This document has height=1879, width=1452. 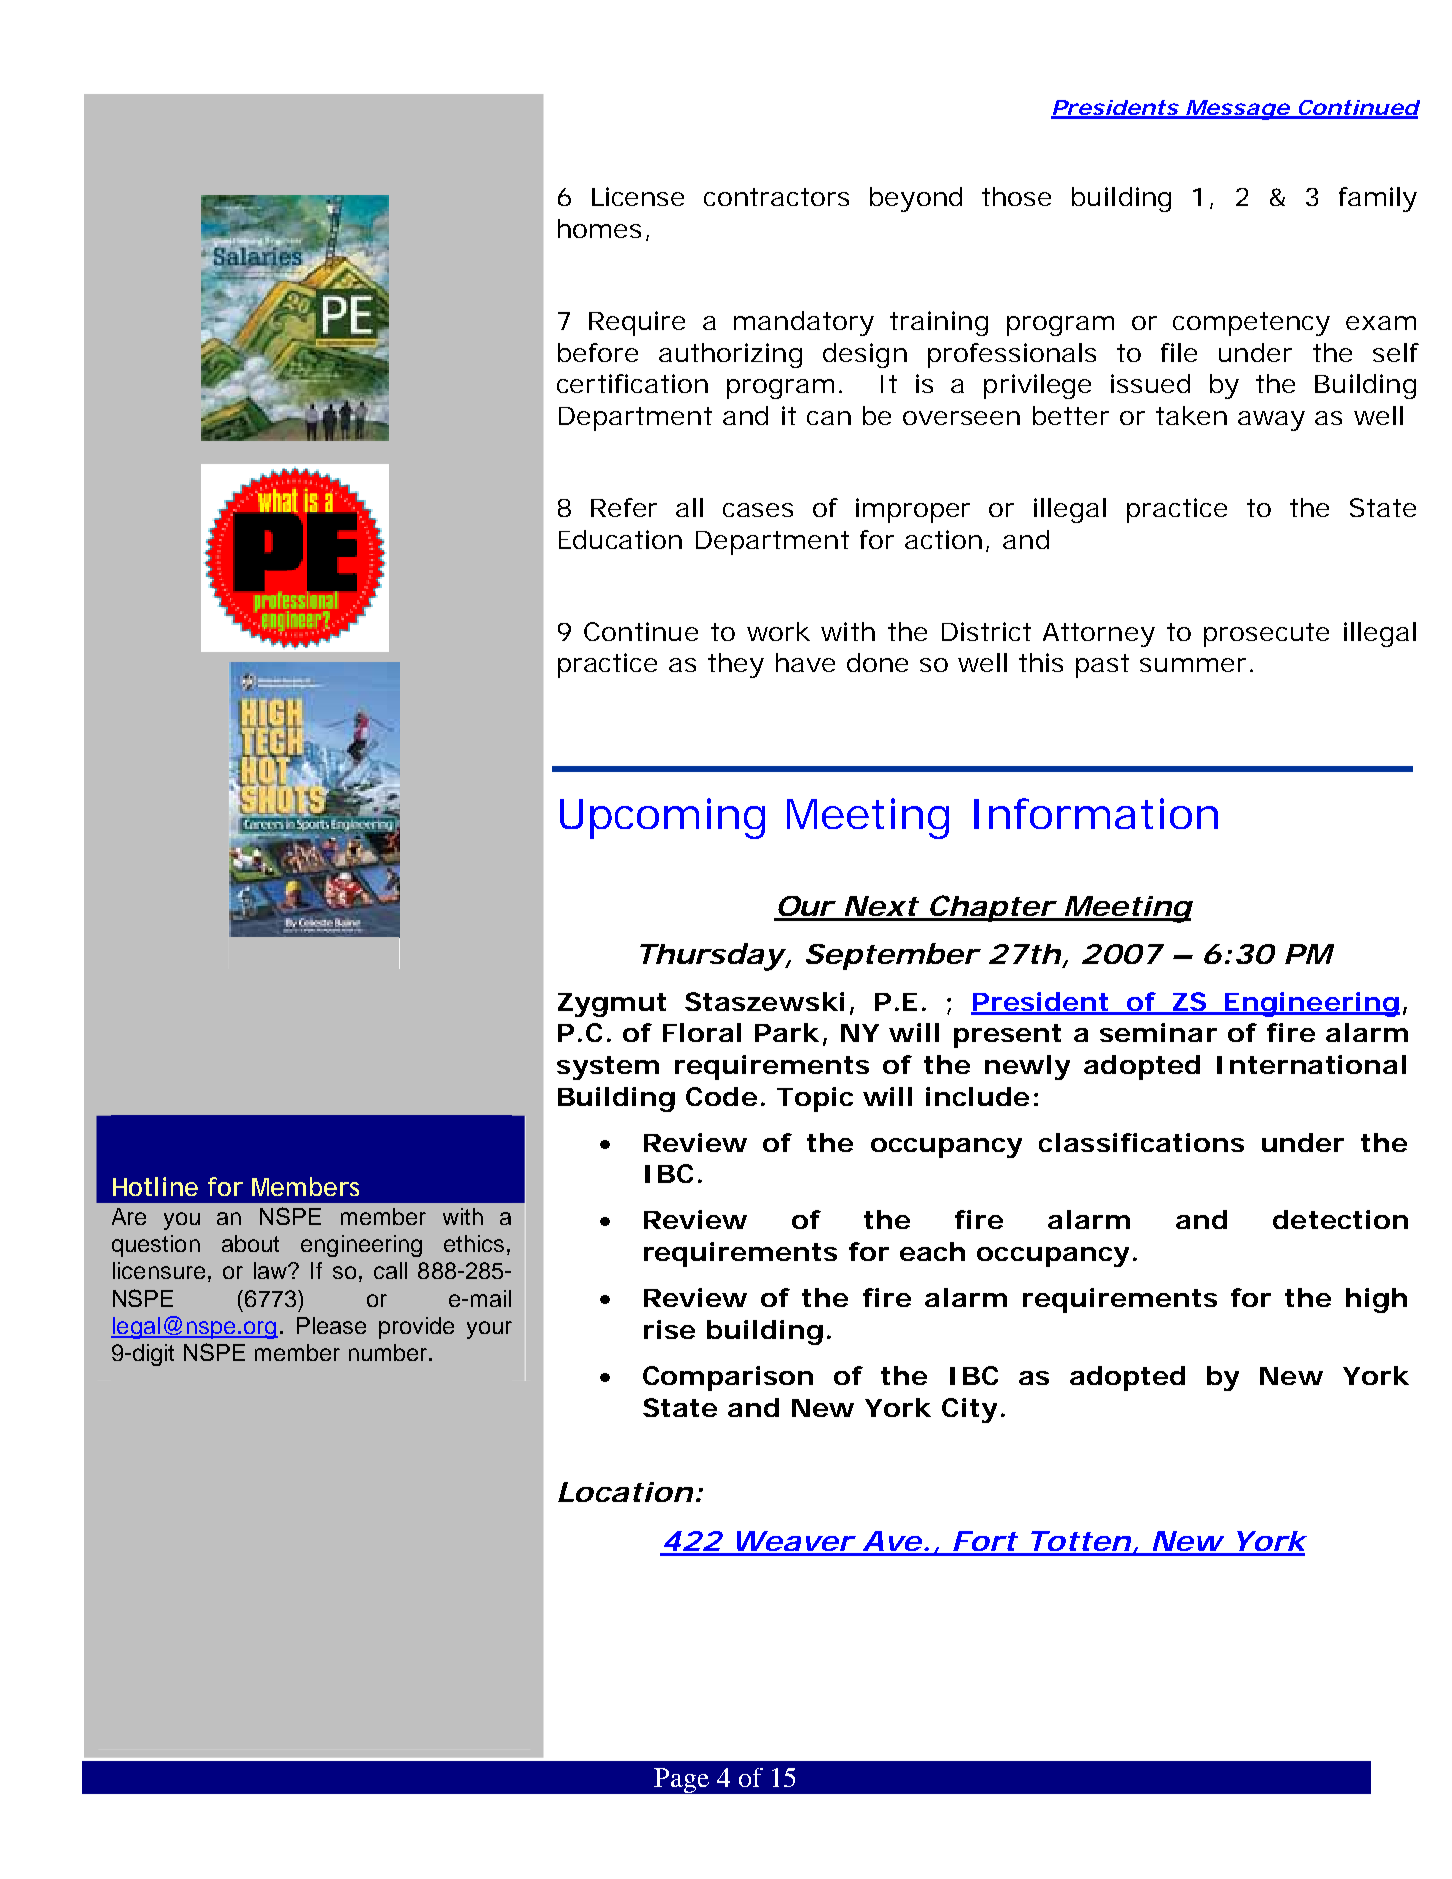 What do you see at coordinates (1158, 1032) in the document?
I see `seminar` at bounding box center [1158, 1032].
